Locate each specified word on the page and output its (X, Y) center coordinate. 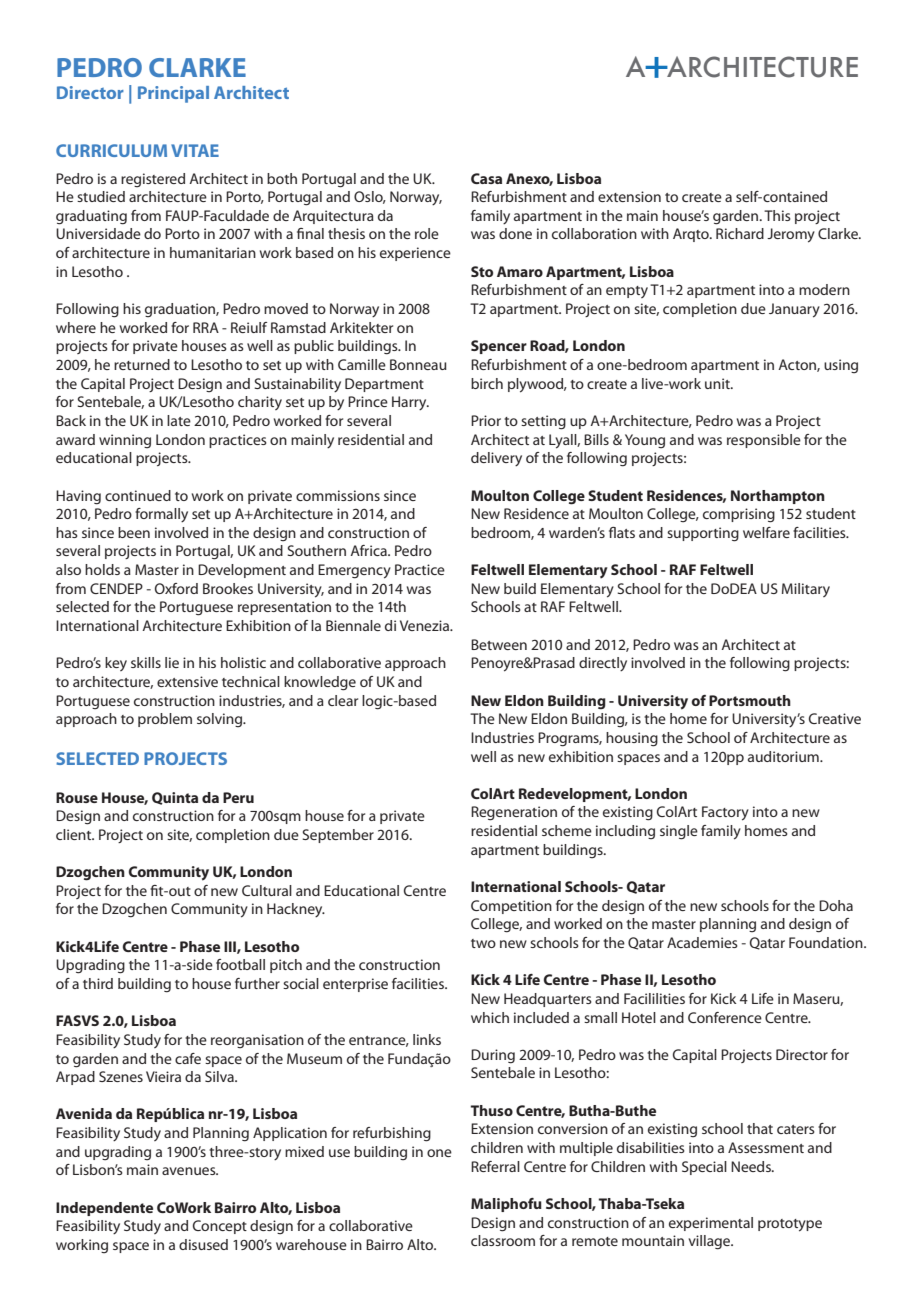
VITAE (195, 150)
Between (499, 644)
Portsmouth (750, 700)
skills (146, 662)
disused (203, 1244)
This (777, 215)
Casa (486, 178)
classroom (503, 1240)
